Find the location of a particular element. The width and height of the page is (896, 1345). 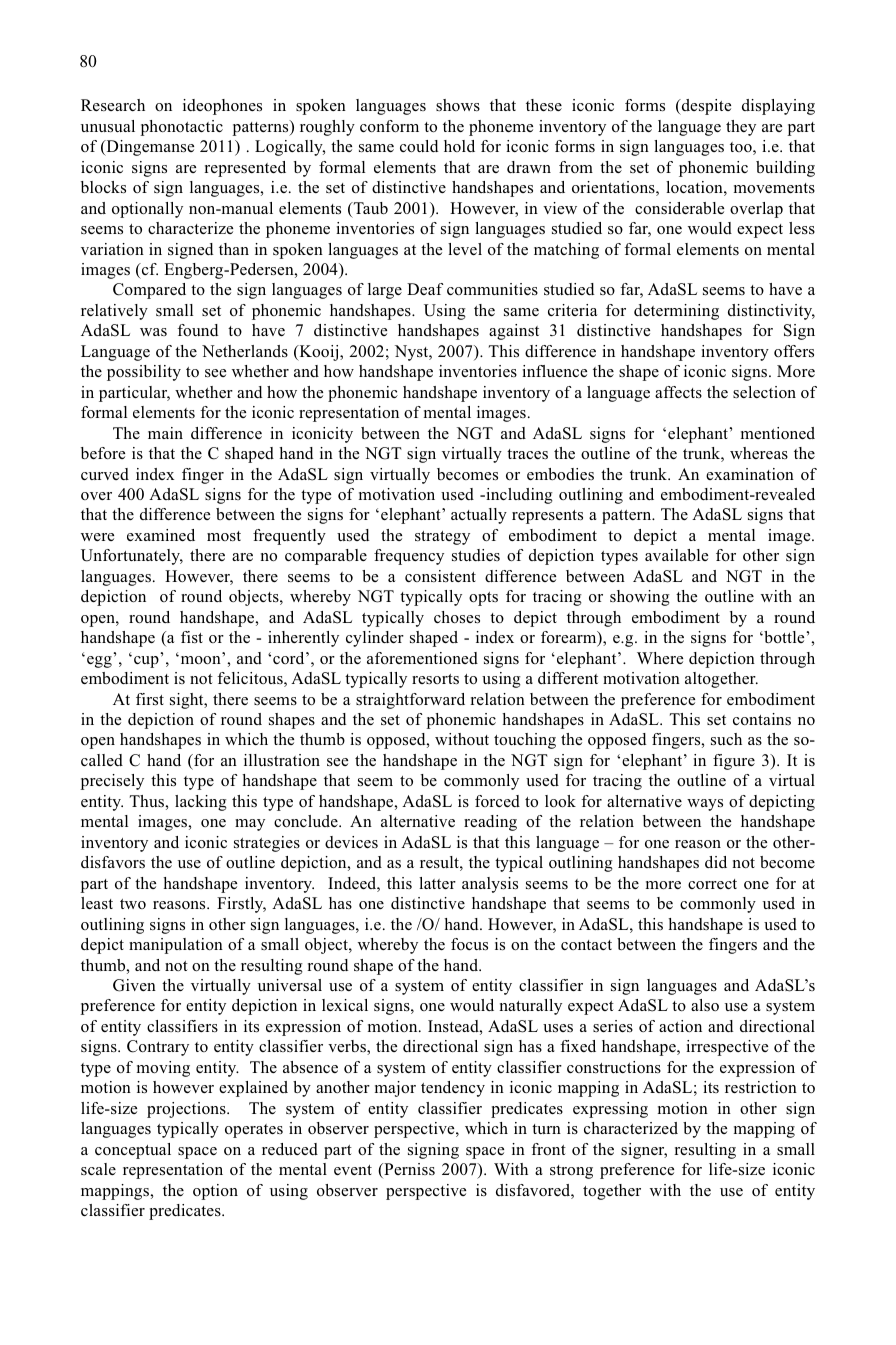

possibility is located at coordinates (144, 373).
